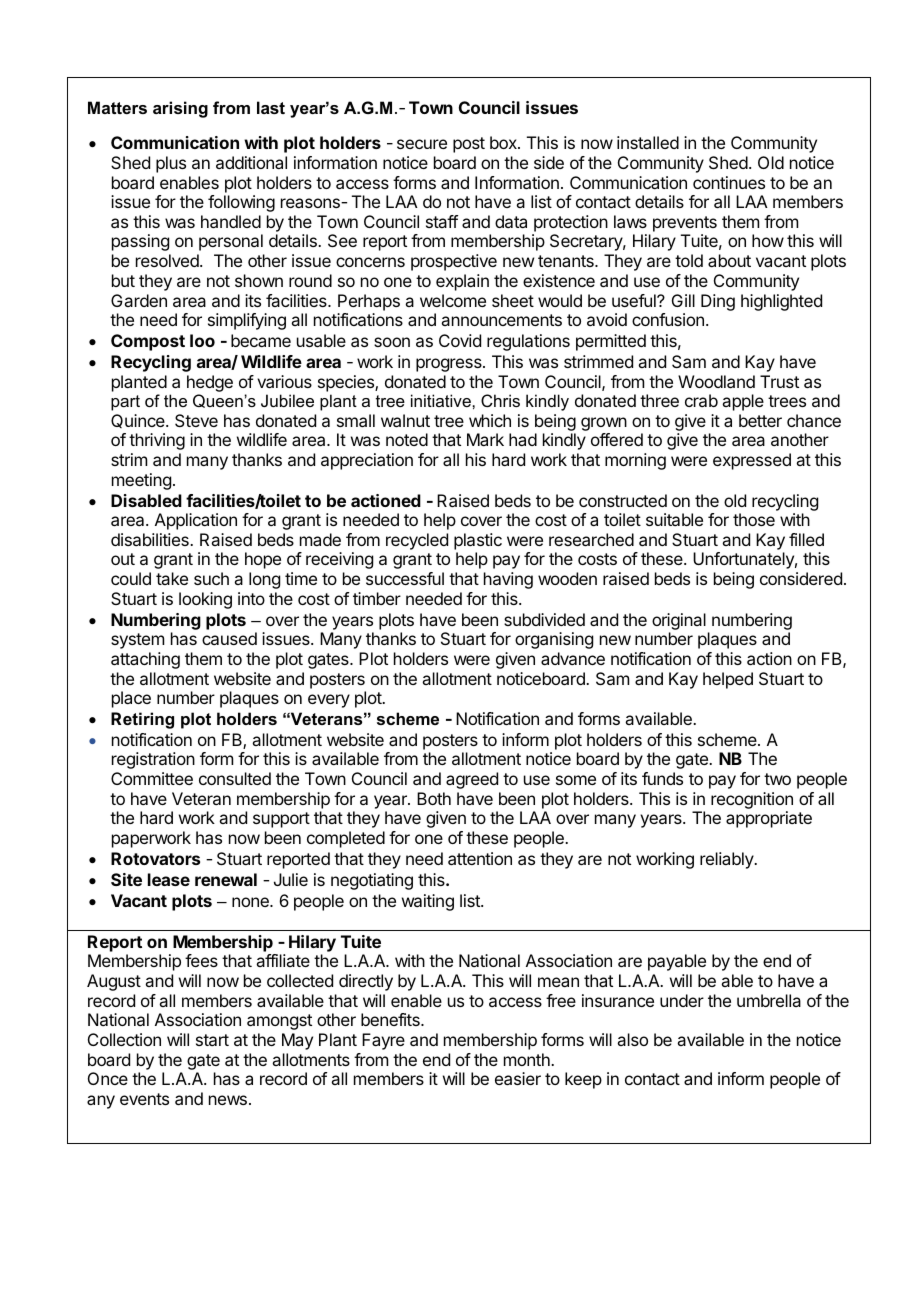 The width and height of the image is (924, 1308). I want to click on looking, so click(205, 600).
